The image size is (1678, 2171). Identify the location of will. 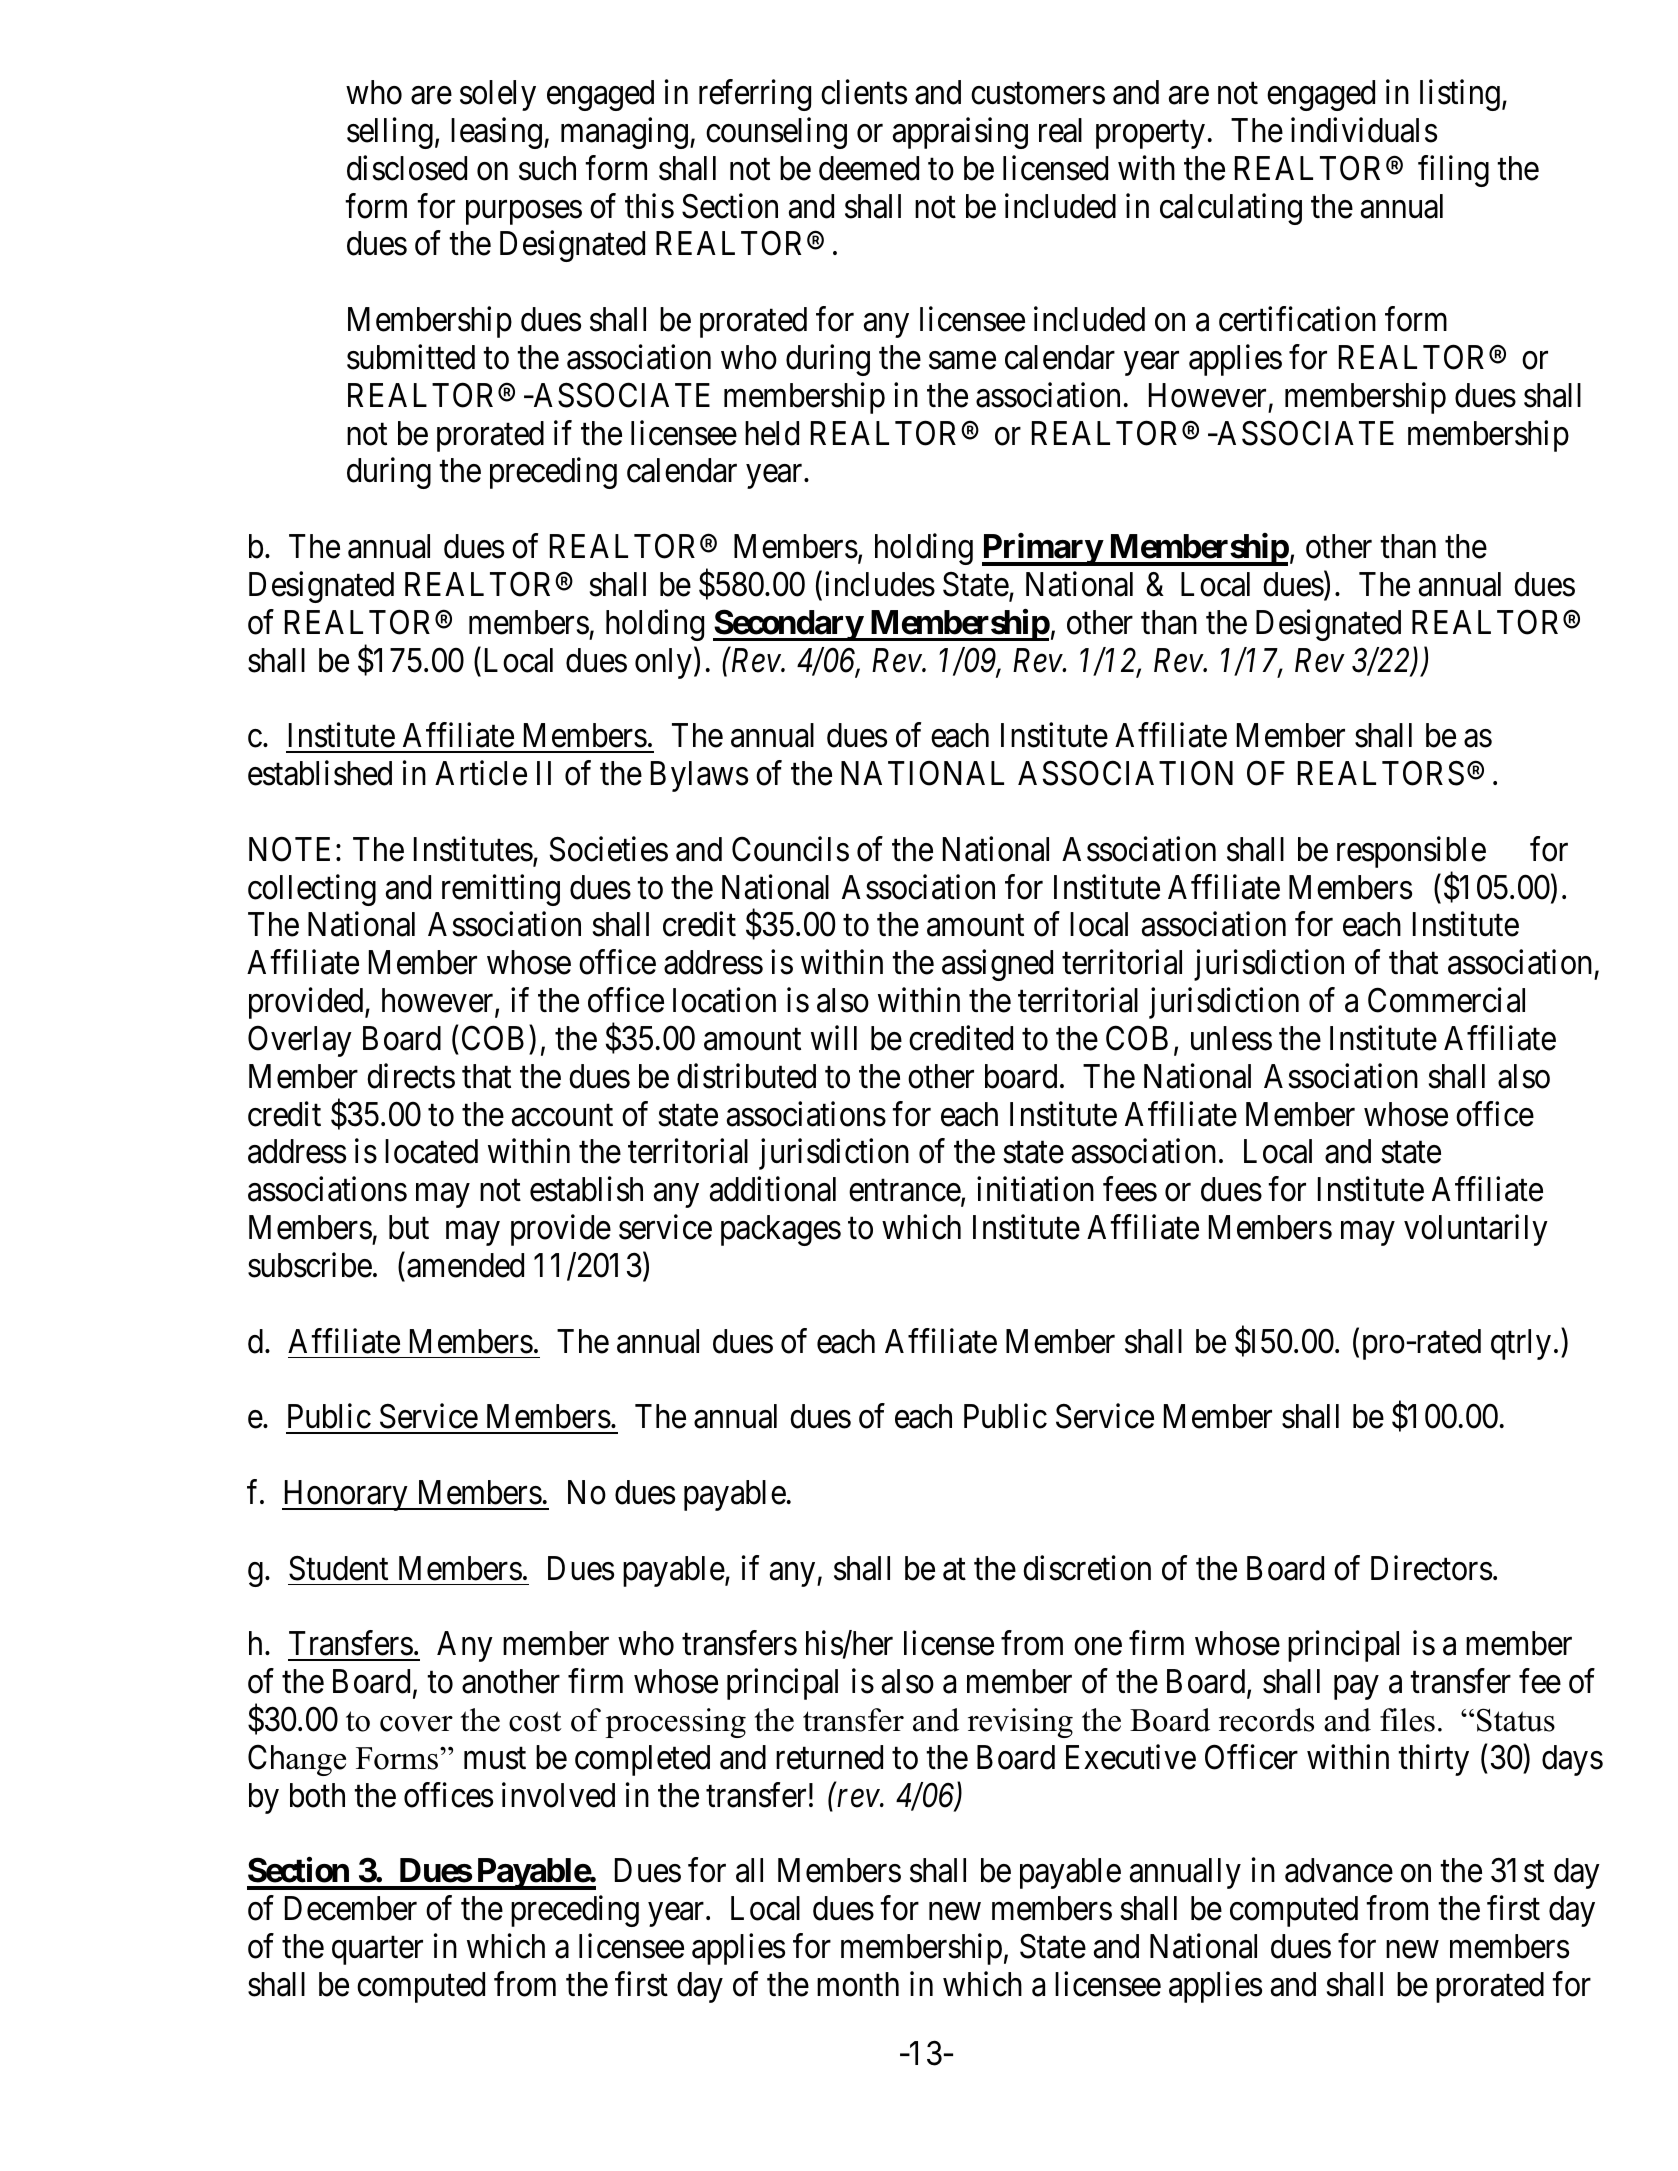
(834, 1038).
